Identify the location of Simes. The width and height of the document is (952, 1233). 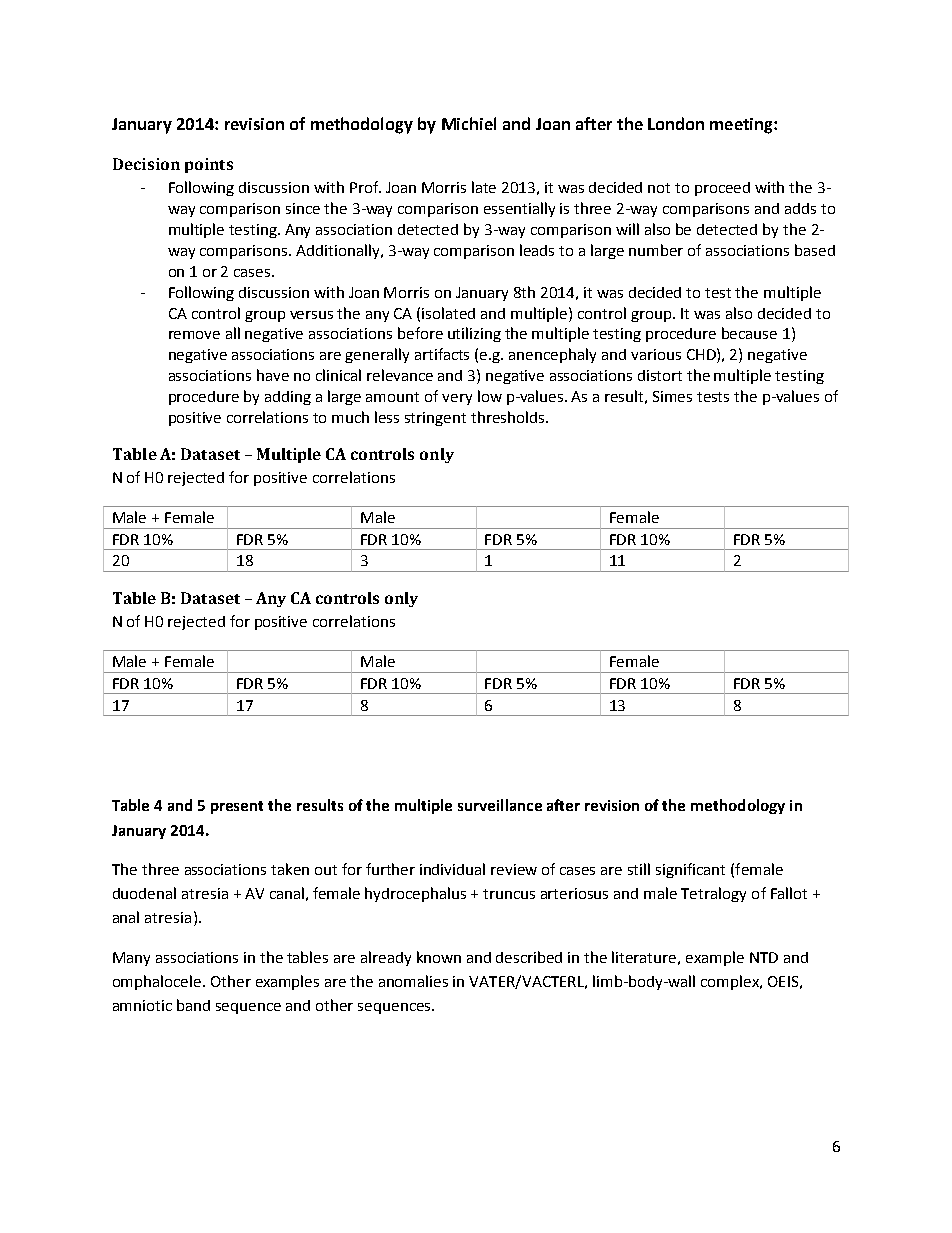
(672, 396).
